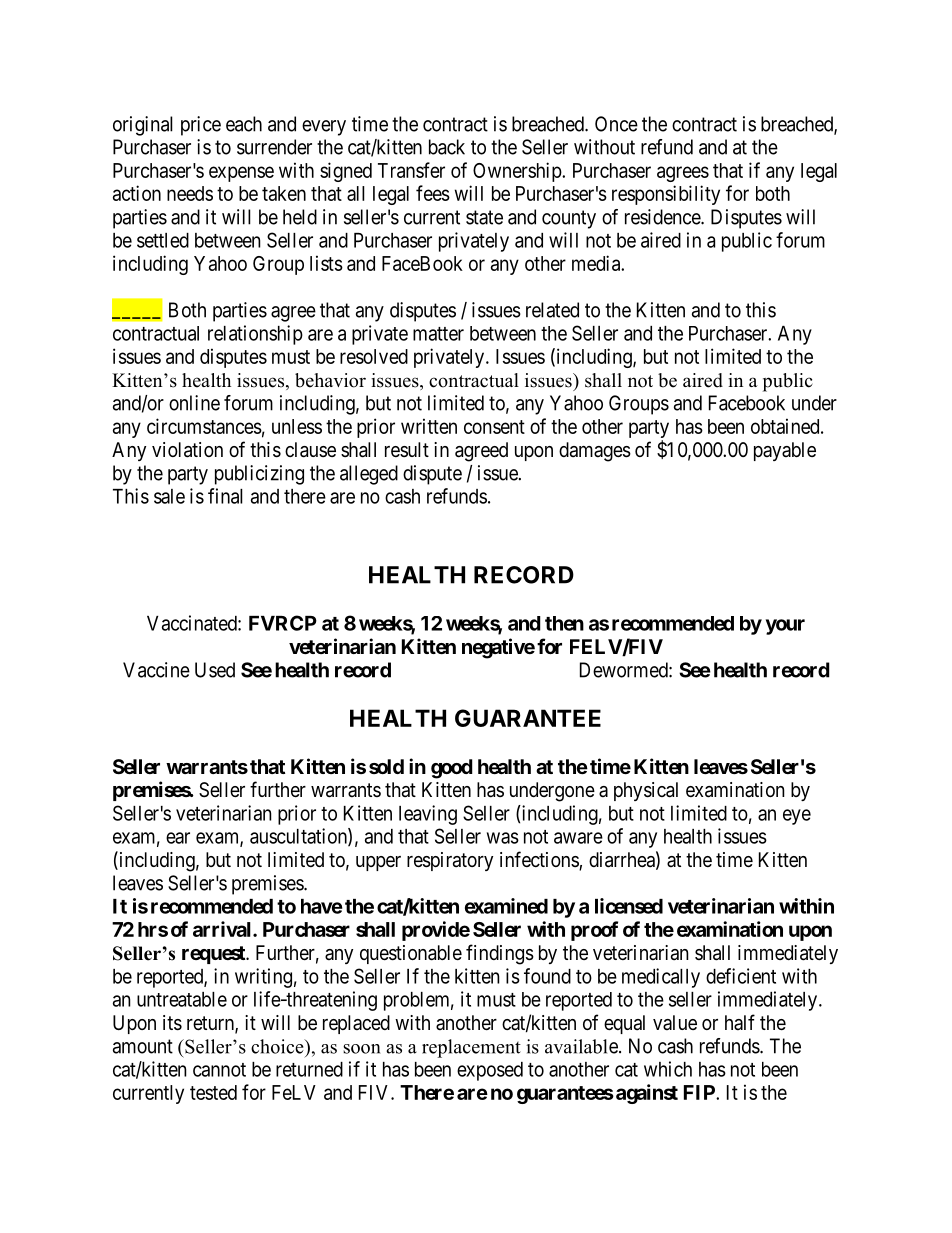 Image resolution: width=952 pixels, height=1233 pixels. I want to click on responsibility, so click(666, 195).
